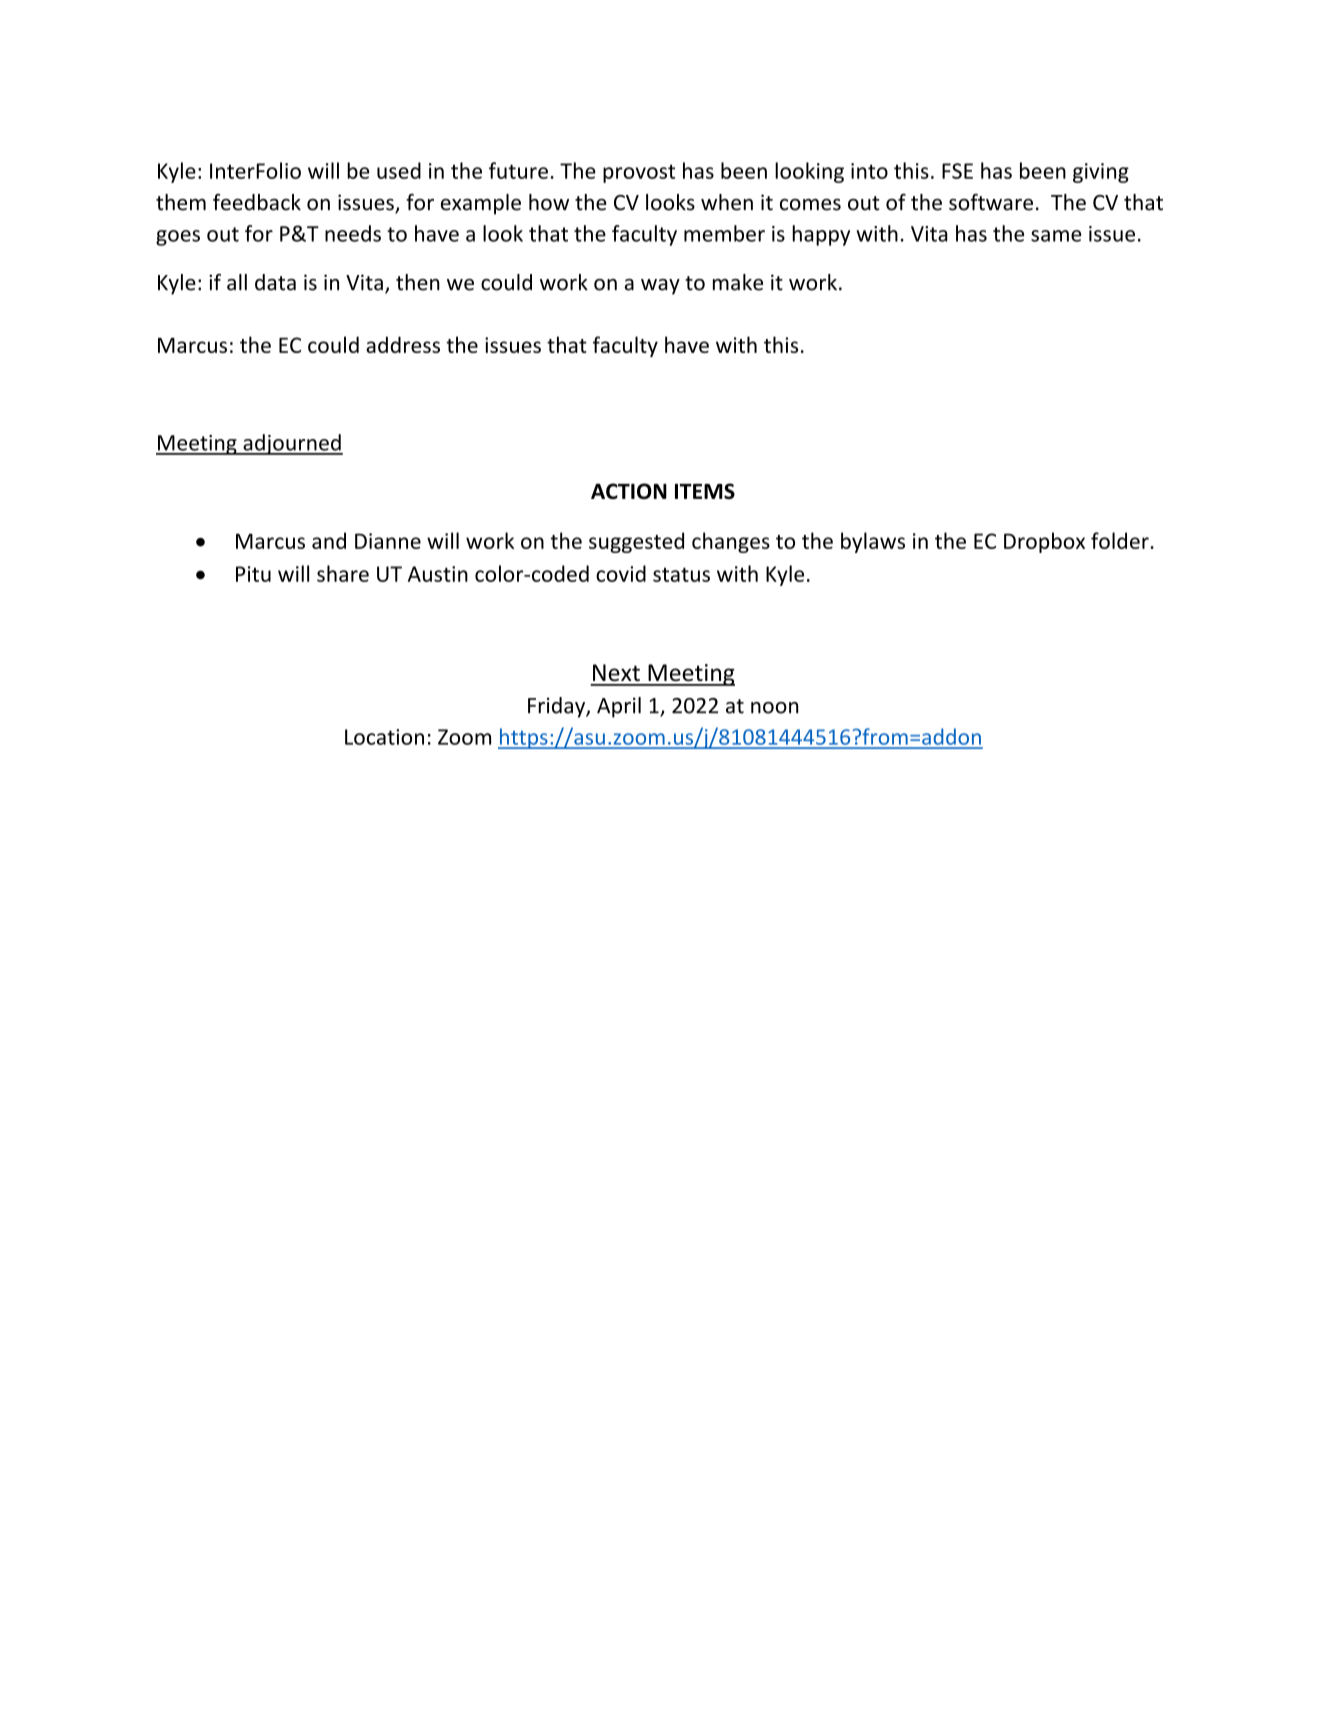 This document has height=1715, width=1326. I want to click on noon, so click(774, 708).
